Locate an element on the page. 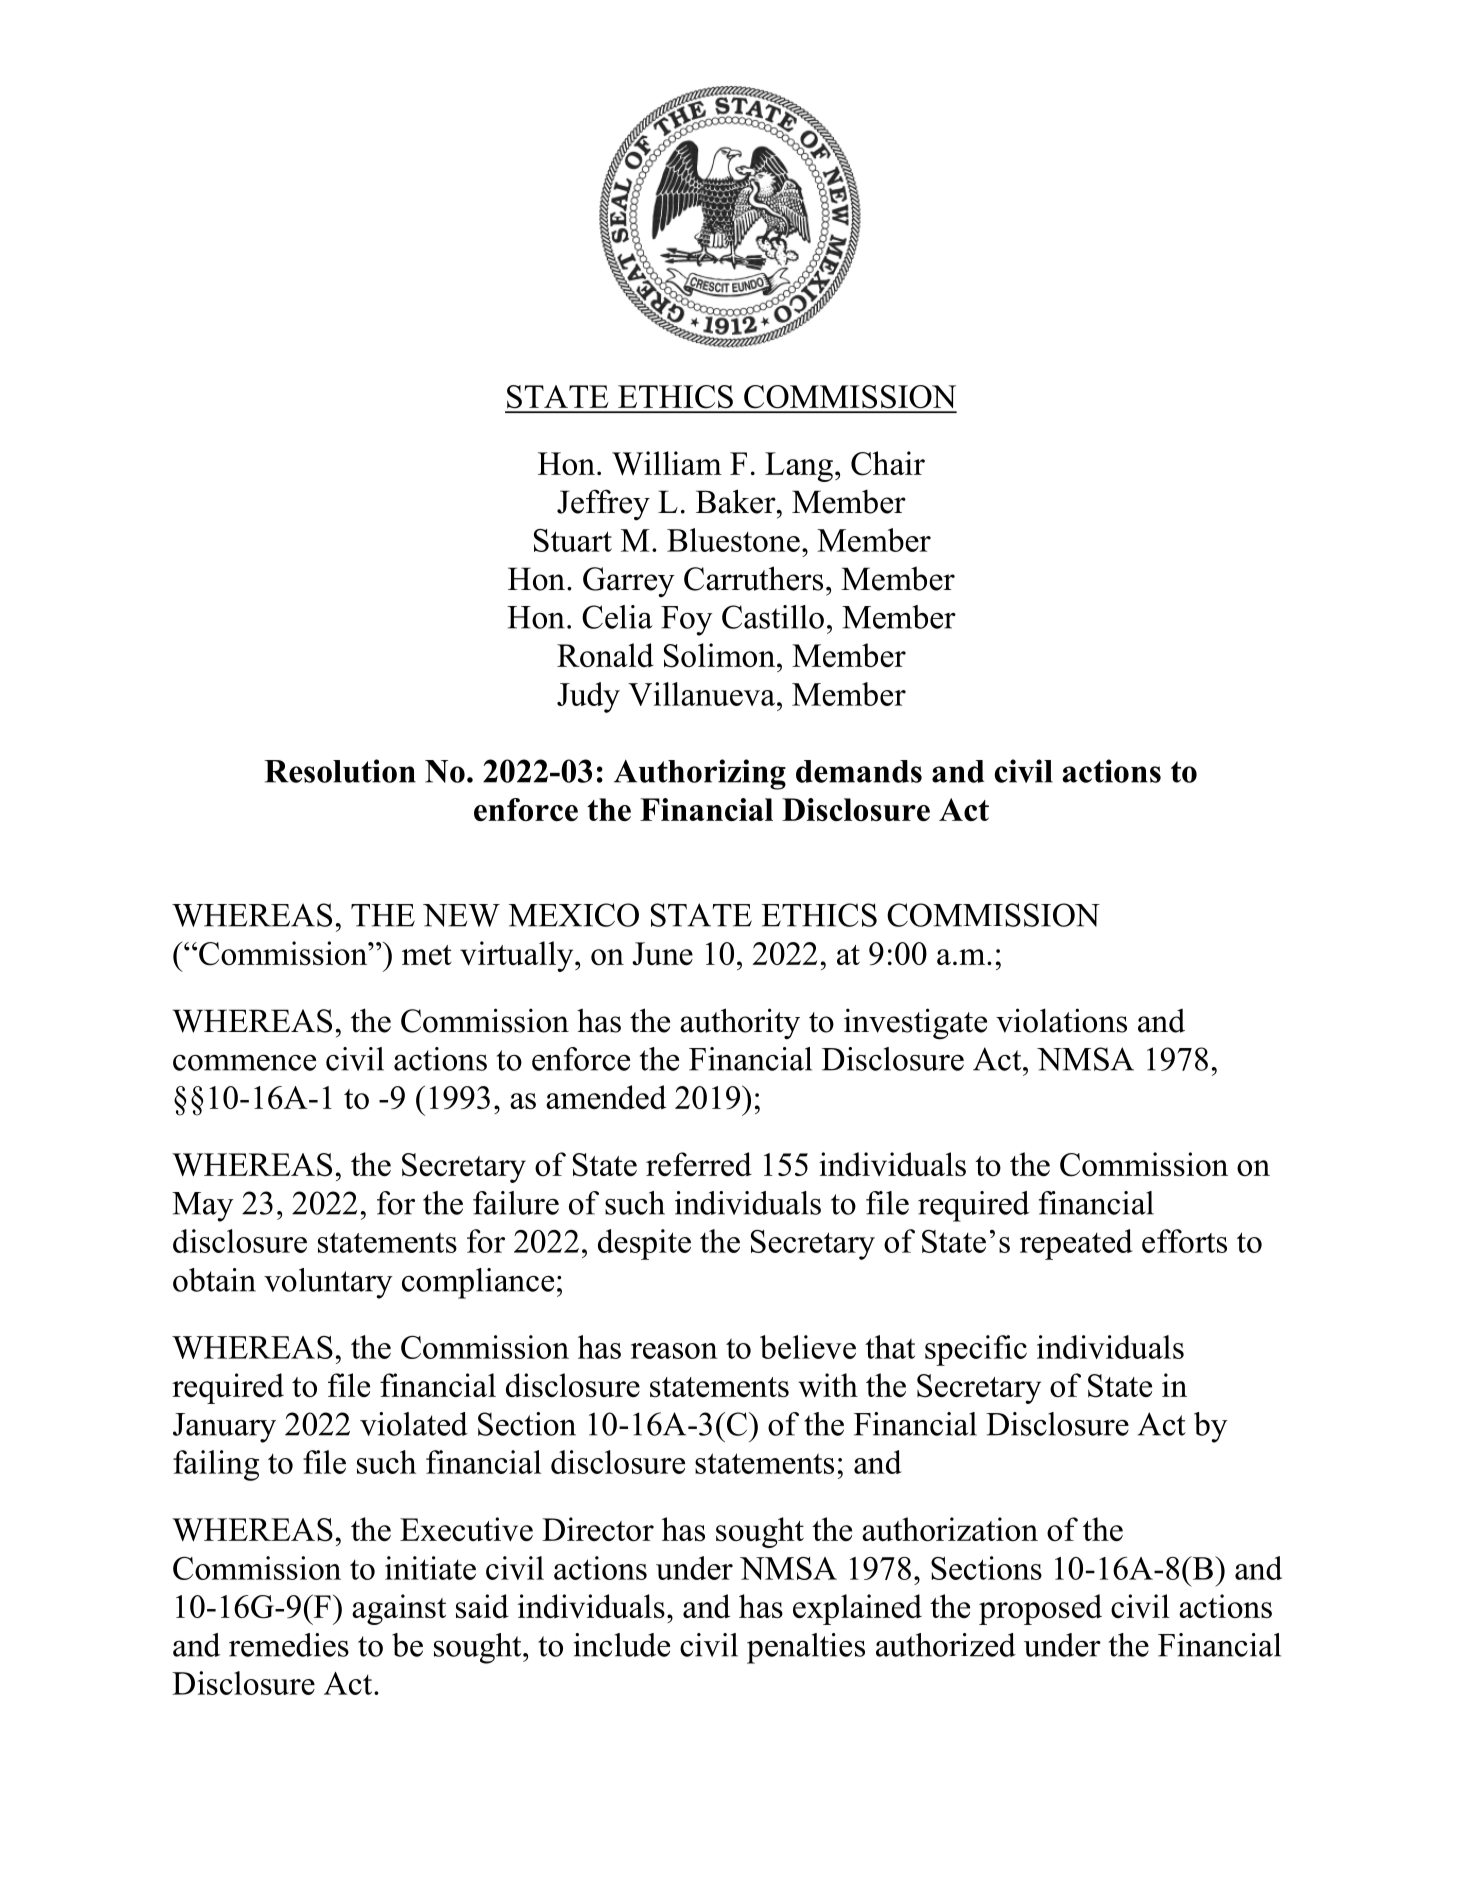 The height and width of the page is (1892, 1462). Baker is located at coordinates (737, 501).
